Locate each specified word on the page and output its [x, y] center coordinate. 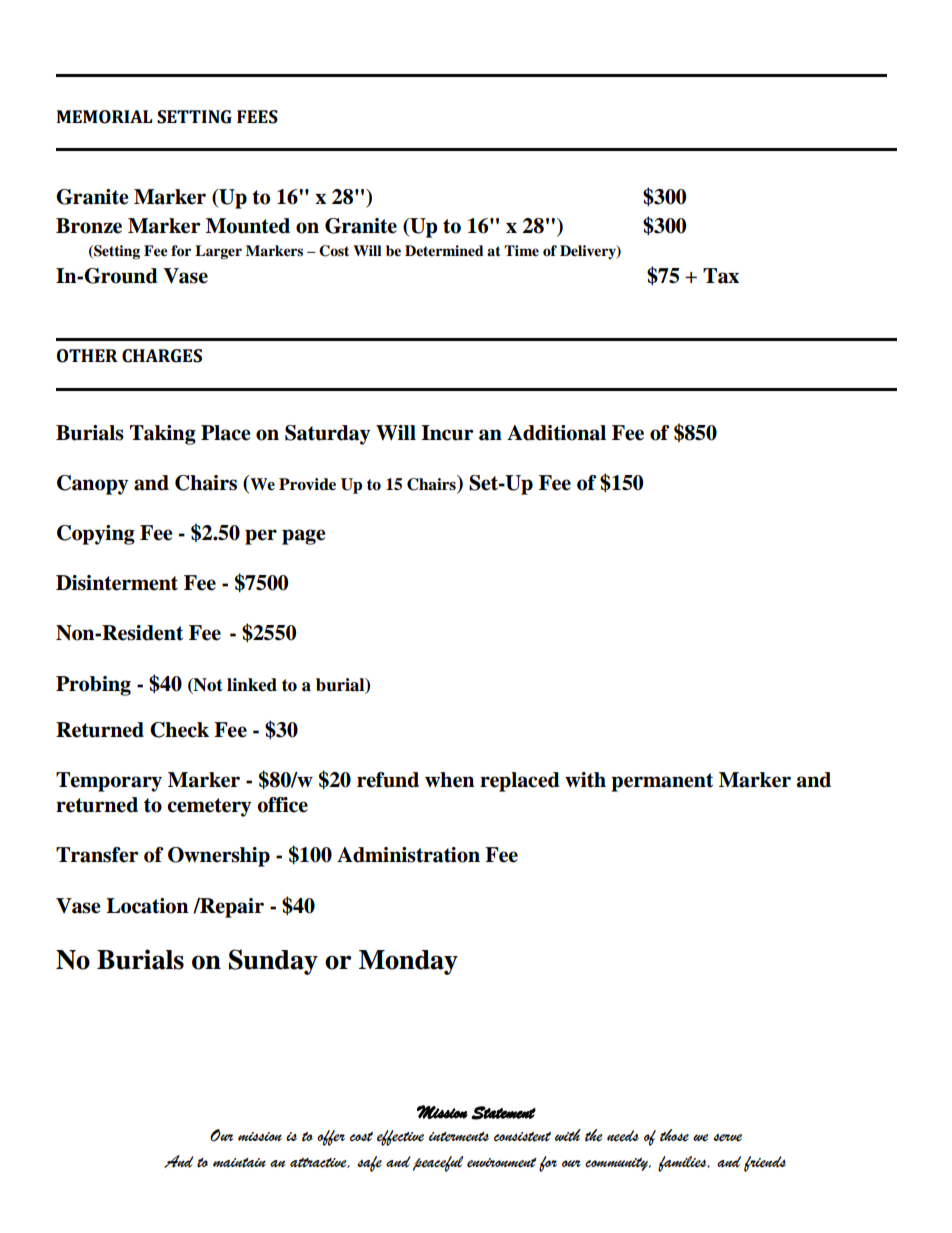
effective [400, 1138]
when [449, 780]
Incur [447, 433]
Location [147, 906]
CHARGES [162, 356]
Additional [556, 433]
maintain [239, 1163]
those [674, 1135]
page [304, 537]
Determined [444, 251]
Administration [408, 855]
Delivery [589, 252]
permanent [662, 782]
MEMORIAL [104, 117]
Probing [93, 686]
